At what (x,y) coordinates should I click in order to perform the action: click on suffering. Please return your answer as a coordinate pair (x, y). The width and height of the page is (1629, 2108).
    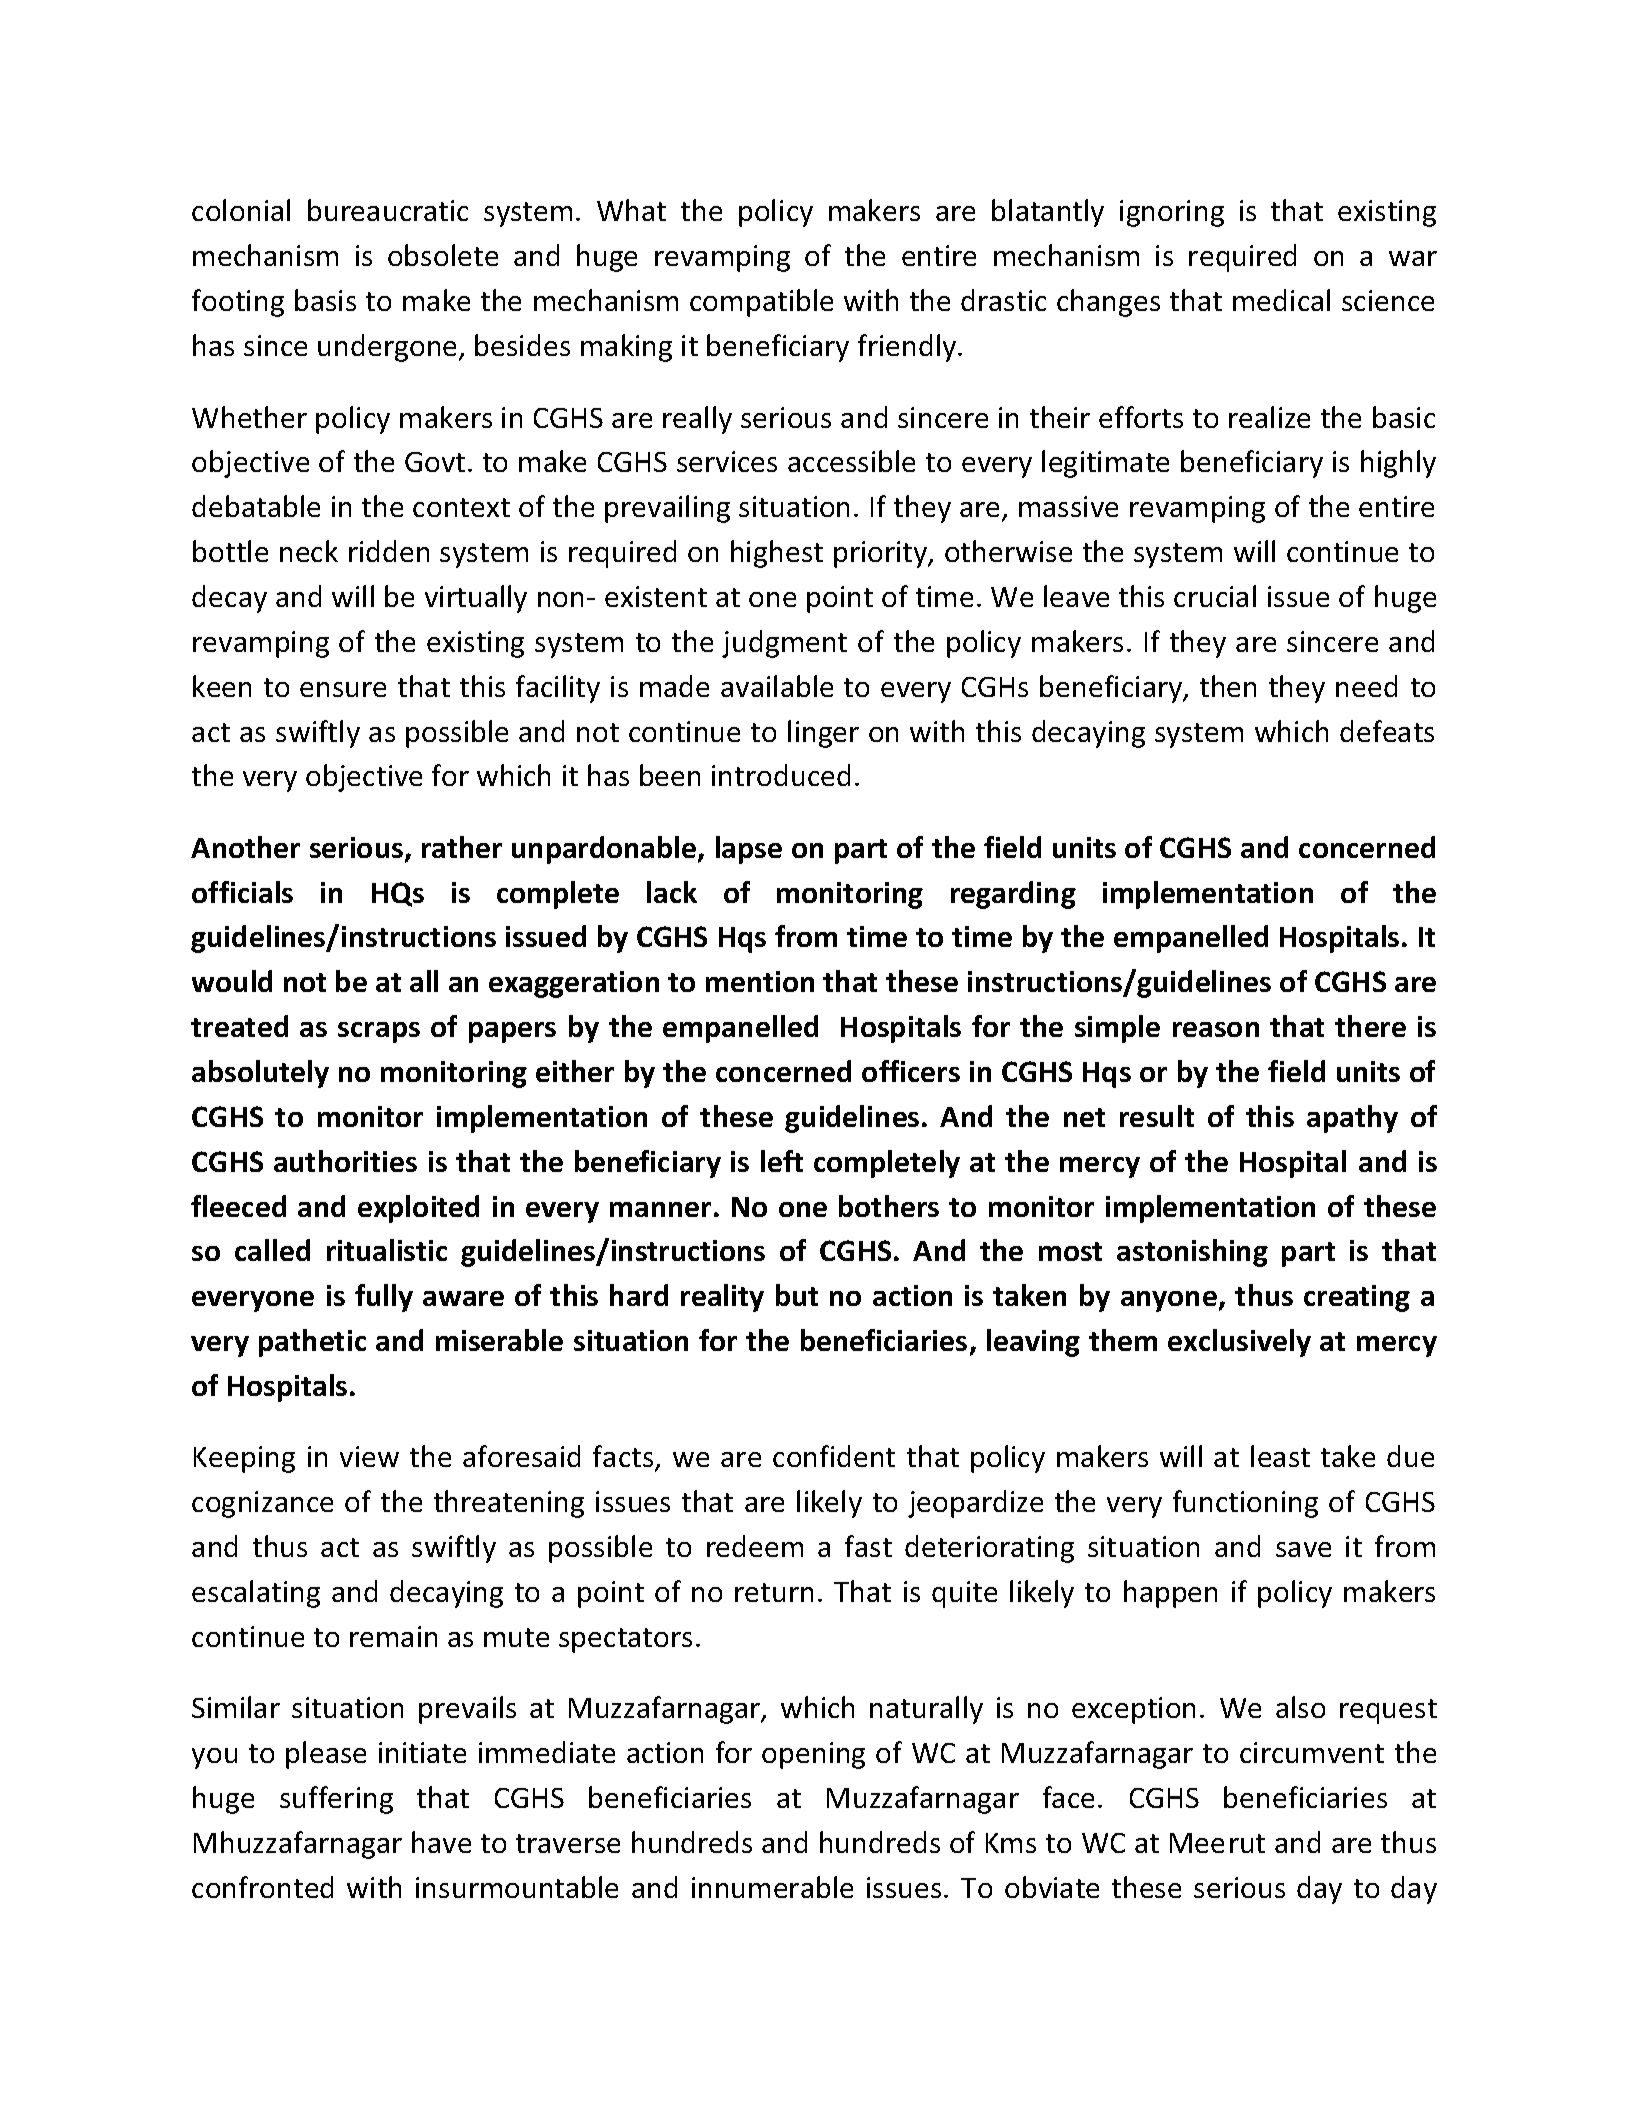
    Looking at the image, I should click on (336, 1800).
